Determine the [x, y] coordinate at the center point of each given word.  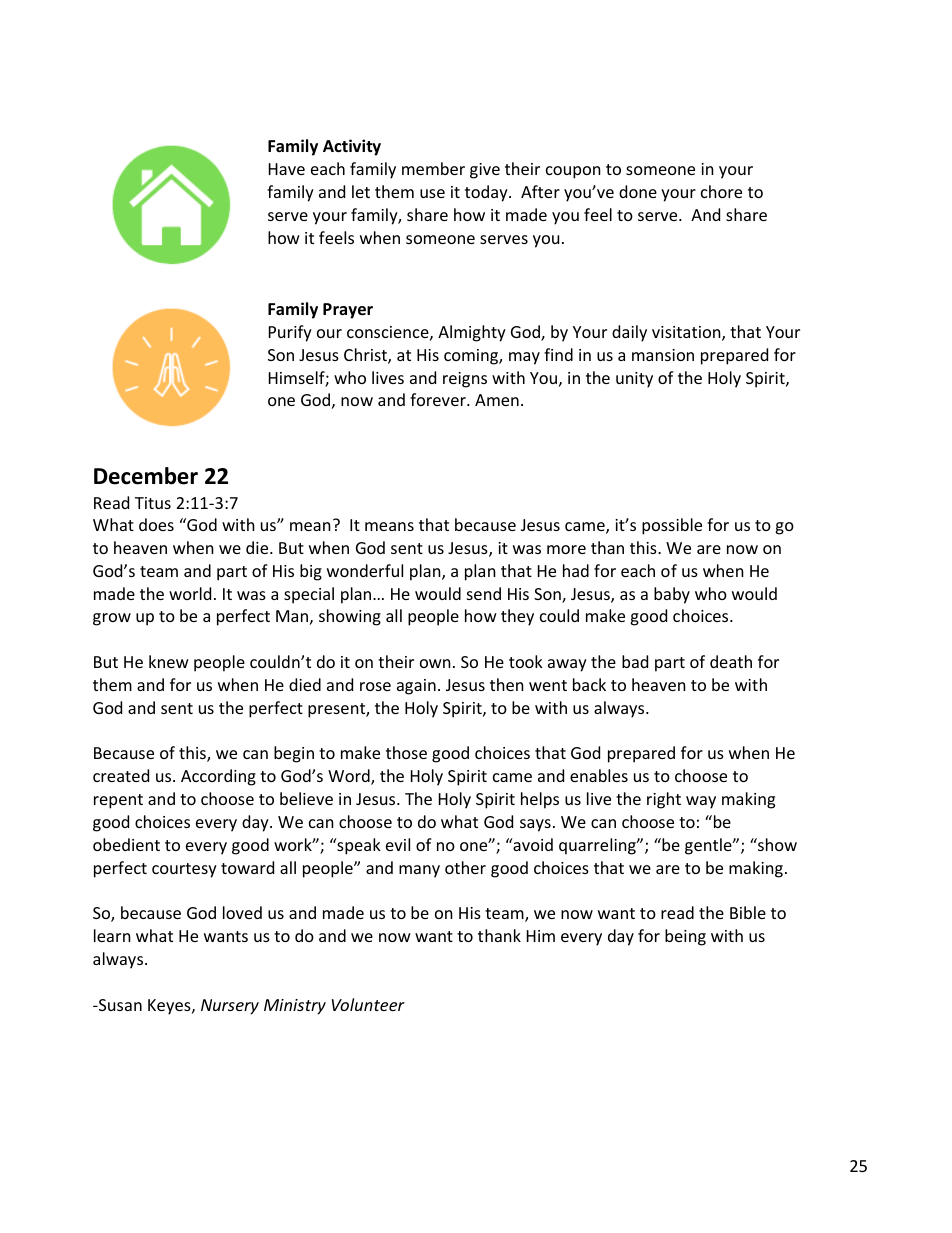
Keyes [170, 1007]
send [484, 593]
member [433, 168]
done [638, 191]
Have [287, 169]
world [190, 593]
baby [672, 595]
